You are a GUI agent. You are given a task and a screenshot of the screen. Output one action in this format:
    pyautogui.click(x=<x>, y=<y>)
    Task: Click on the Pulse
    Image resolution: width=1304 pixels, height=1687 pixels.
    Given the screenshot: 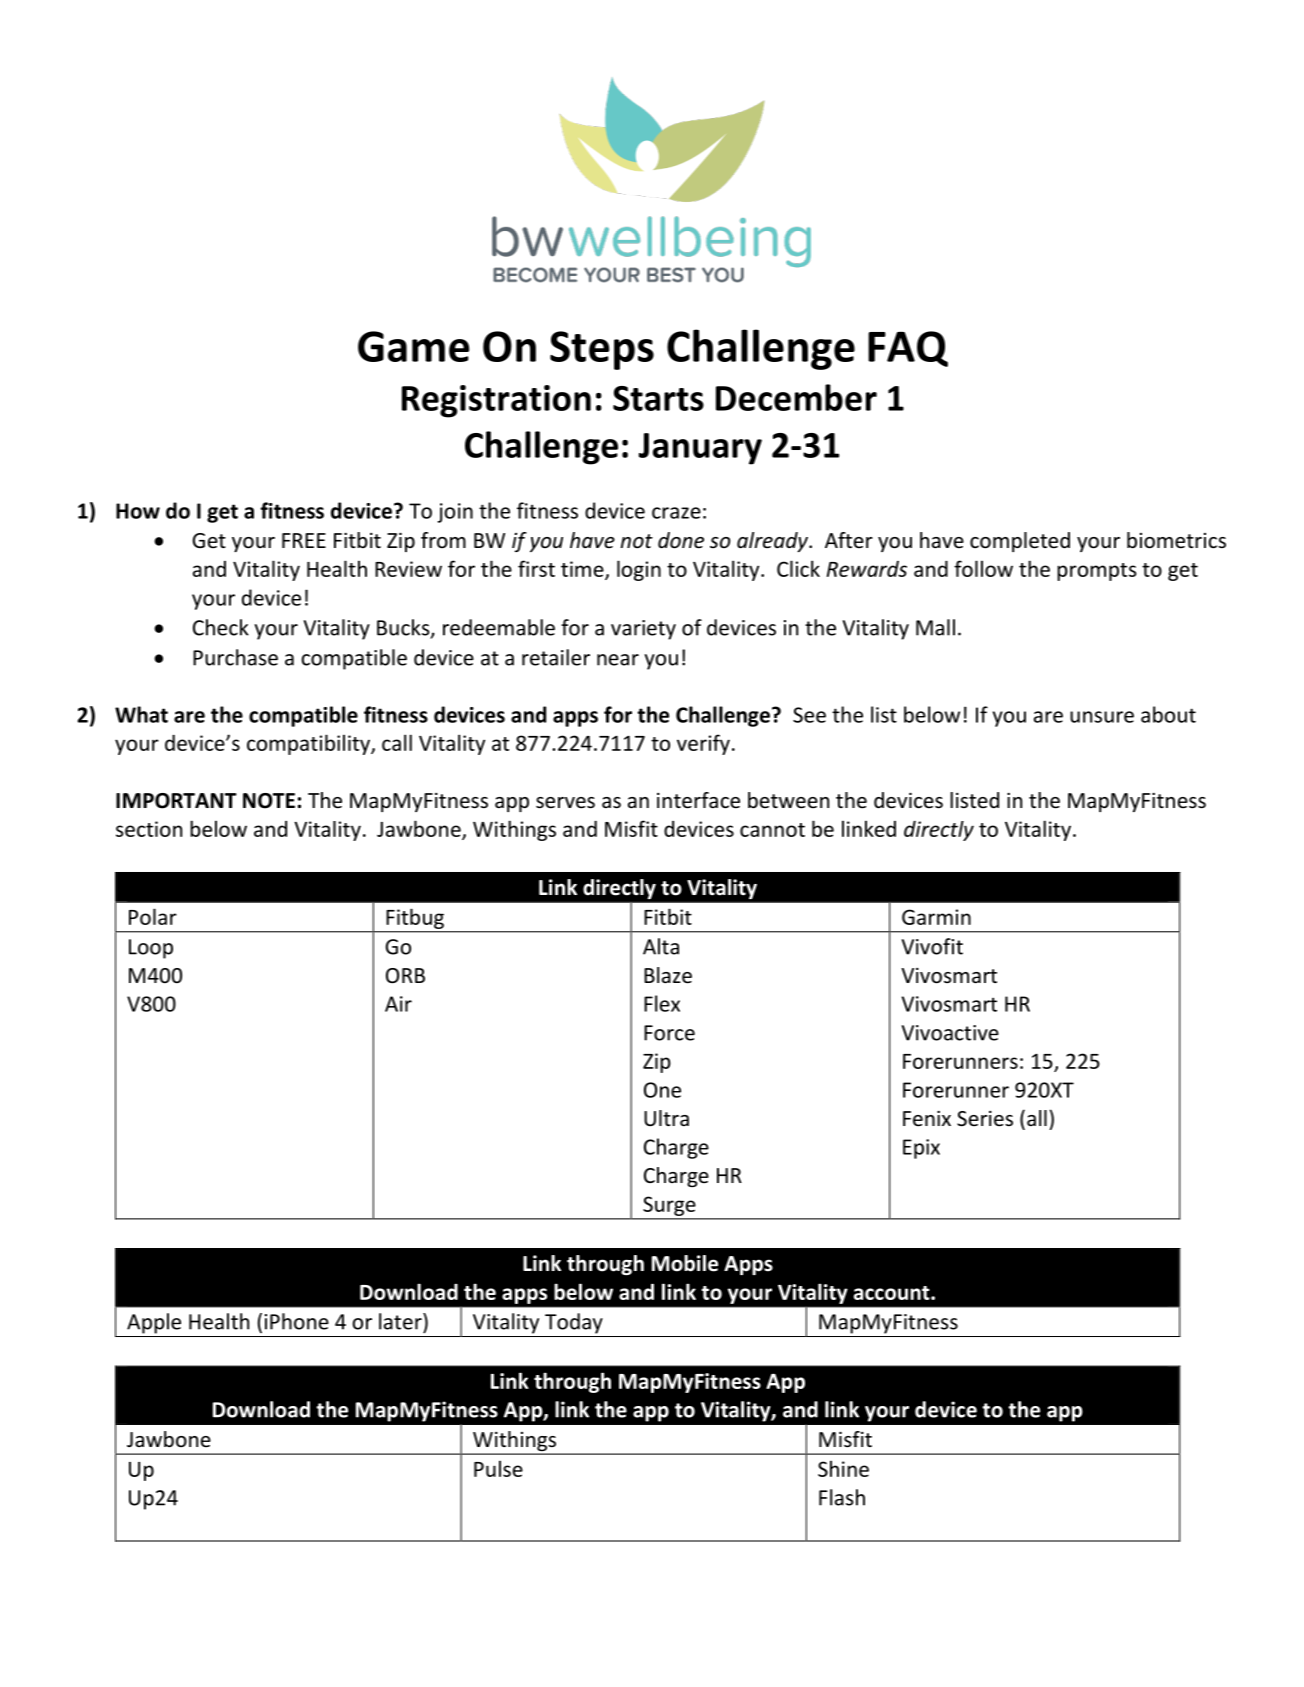 What is the action you would take?
    pyautogui.click(x=498, y=1469)
